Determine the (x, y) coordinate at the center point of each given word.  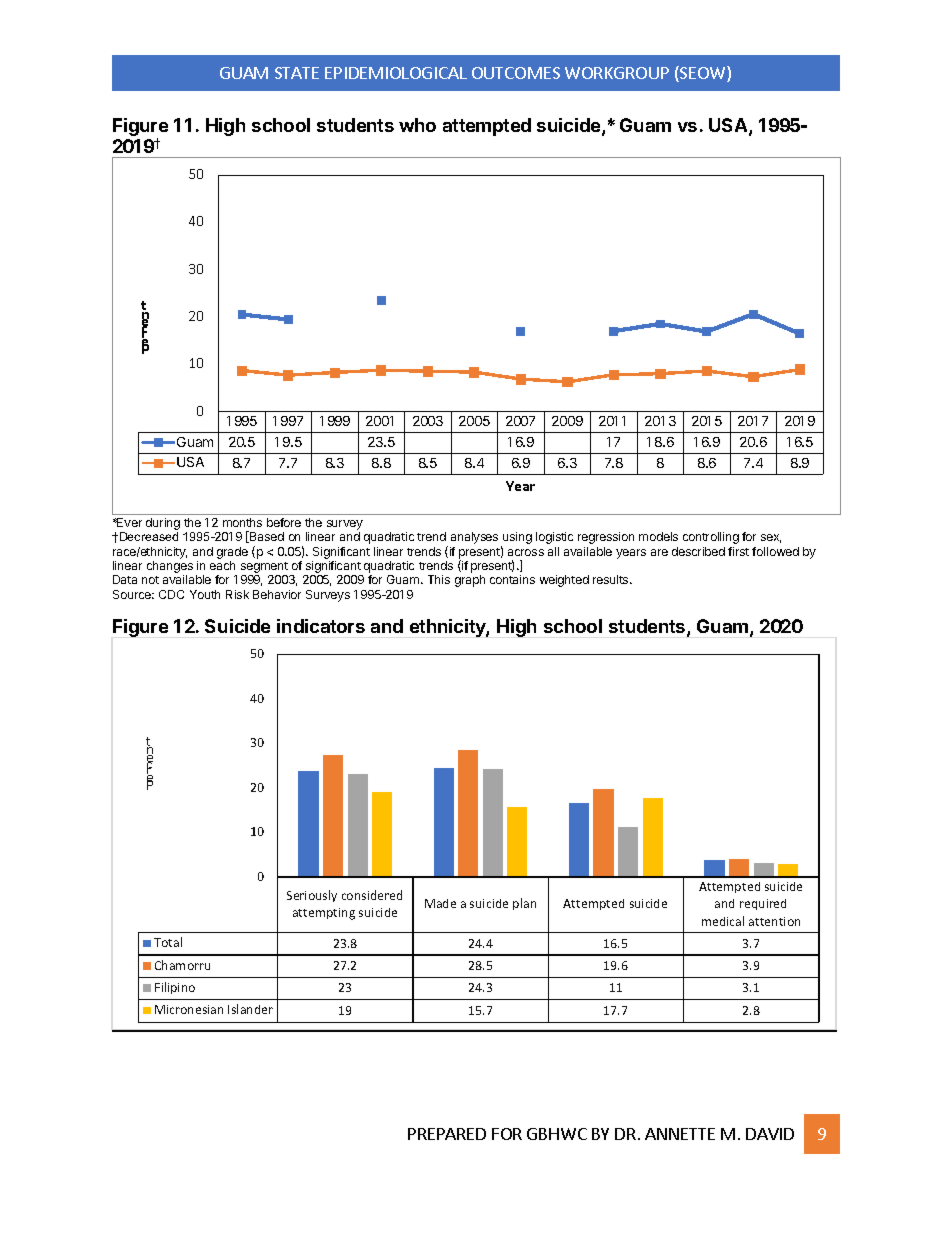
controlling (711, 538)
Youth (205, 594)
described (698, 551)
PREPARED (447, 1134)
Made (440, 903)
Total (168, 942)
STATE (297, 73)
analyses (474, 538)
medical (723, 921)
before (284, 522)
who (417, 125)
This (439, 579)
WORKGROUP (617, 73)
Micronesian (189, 1009)
